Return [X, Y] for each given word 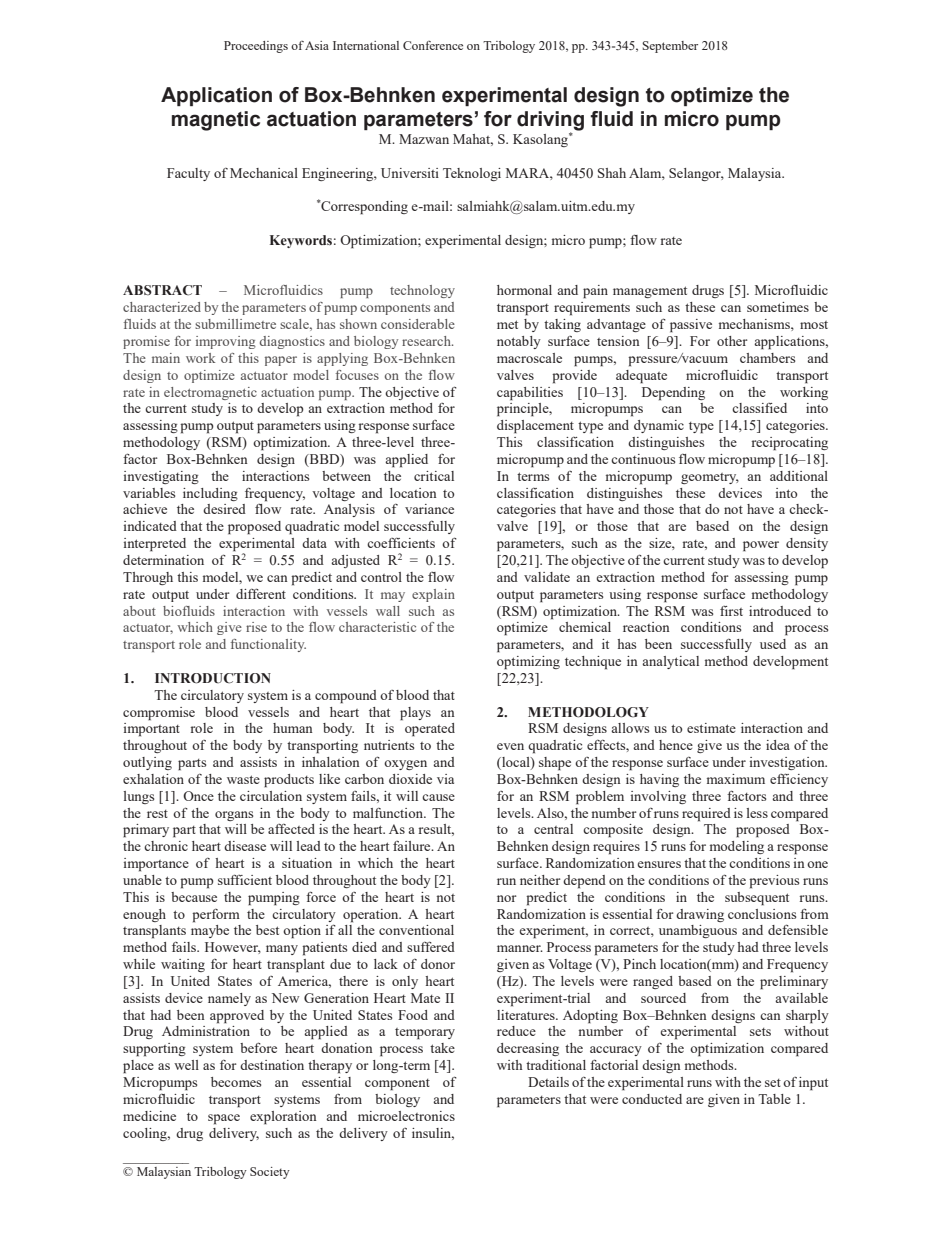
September [670, 47]
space [224, 1119]
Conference [433, 45]
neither [540, 880]
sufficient [245, 879]
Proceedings [256, 47]
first [731, 611]
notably [519, 342]
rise [256, 627]
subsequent [757, 899]
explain [433, 595]
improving [226, 342]
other [732, 341]
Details [548, 1082]
